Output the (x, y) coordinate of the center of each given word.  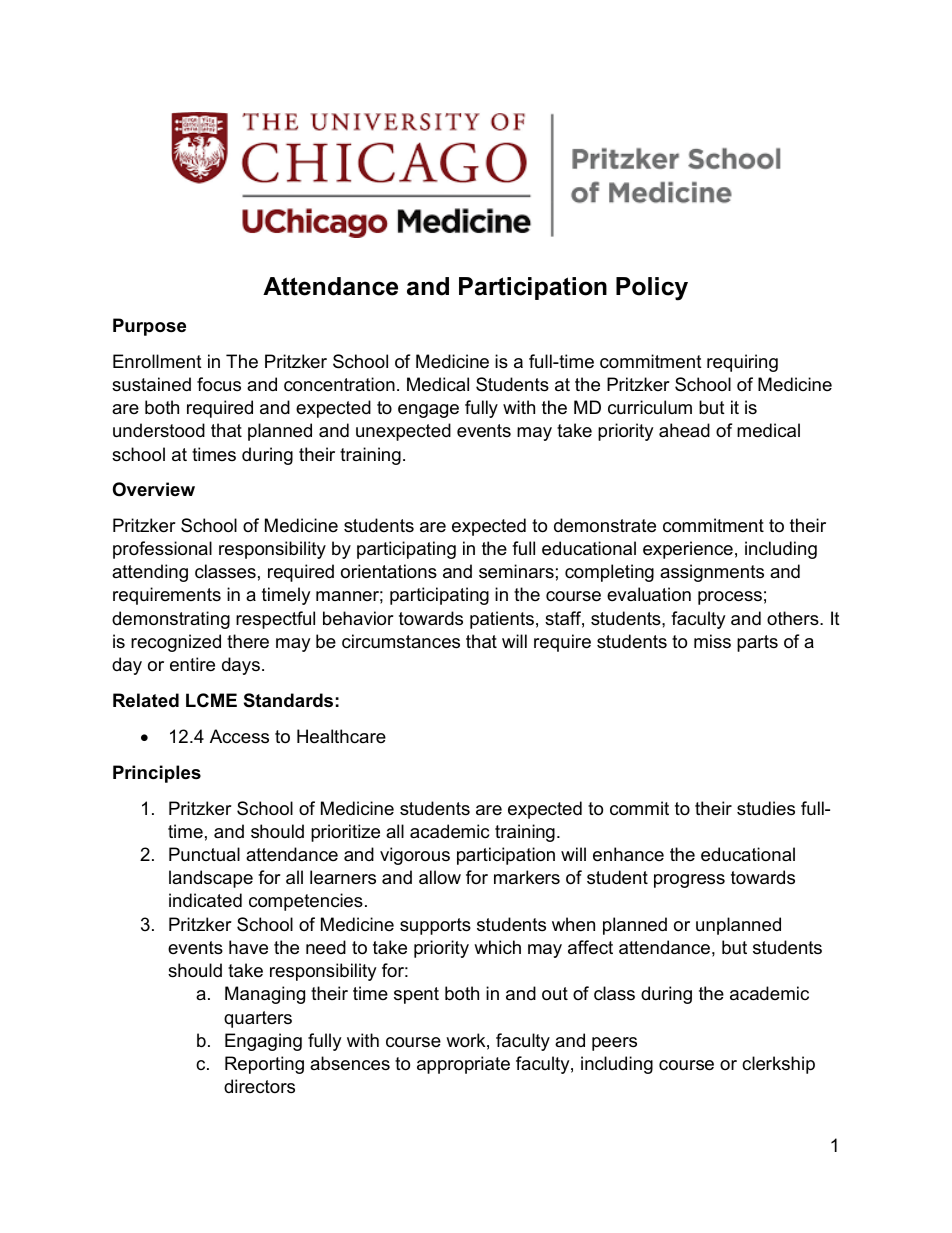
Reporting (264, 1065)
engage (428, 411)
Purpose (149, 327)
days (241, 666)
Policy (652, 289)
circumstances (401, 641)
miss (712, 641)
